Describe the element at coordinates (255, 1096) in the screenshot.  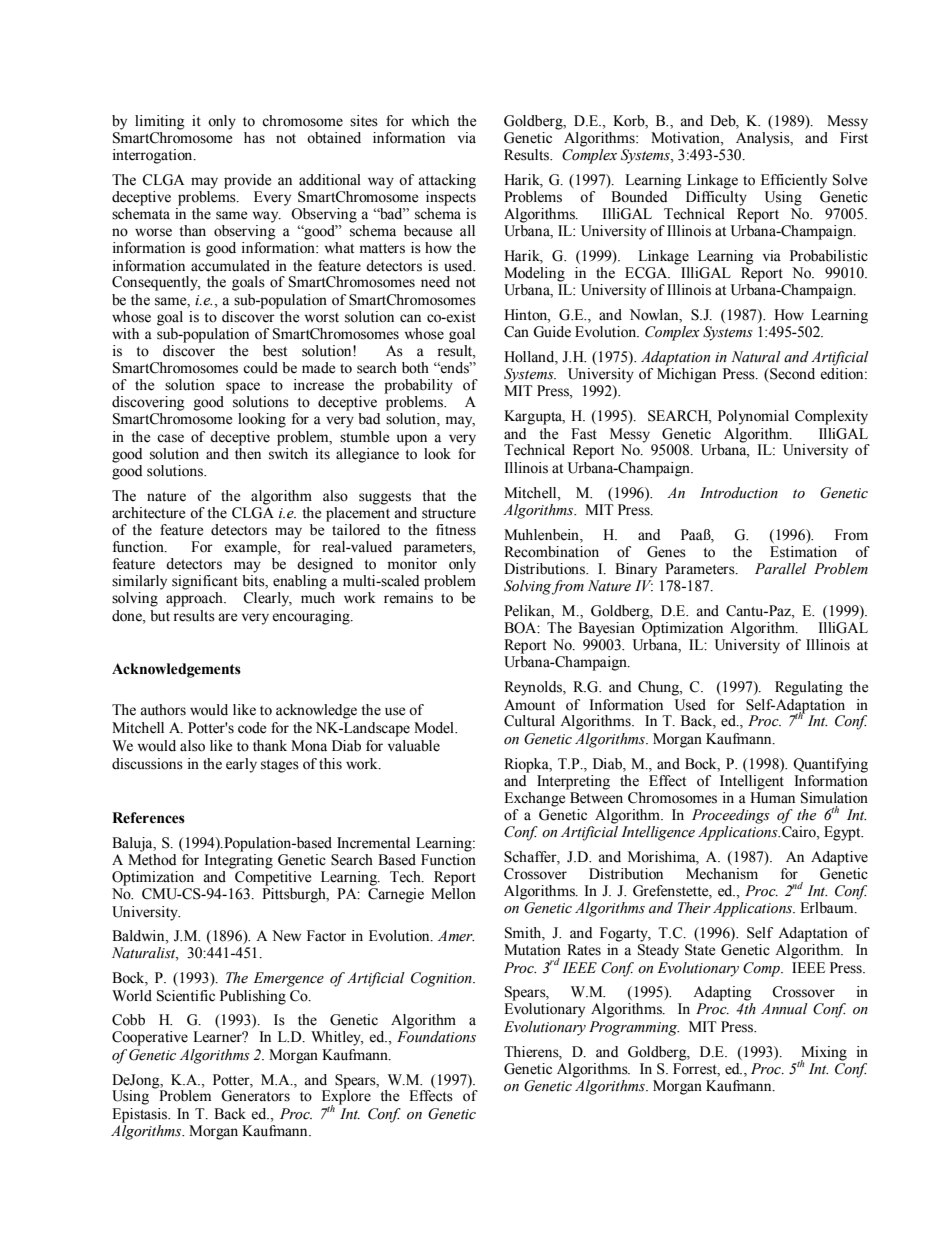
I see `Generators` at that location.
